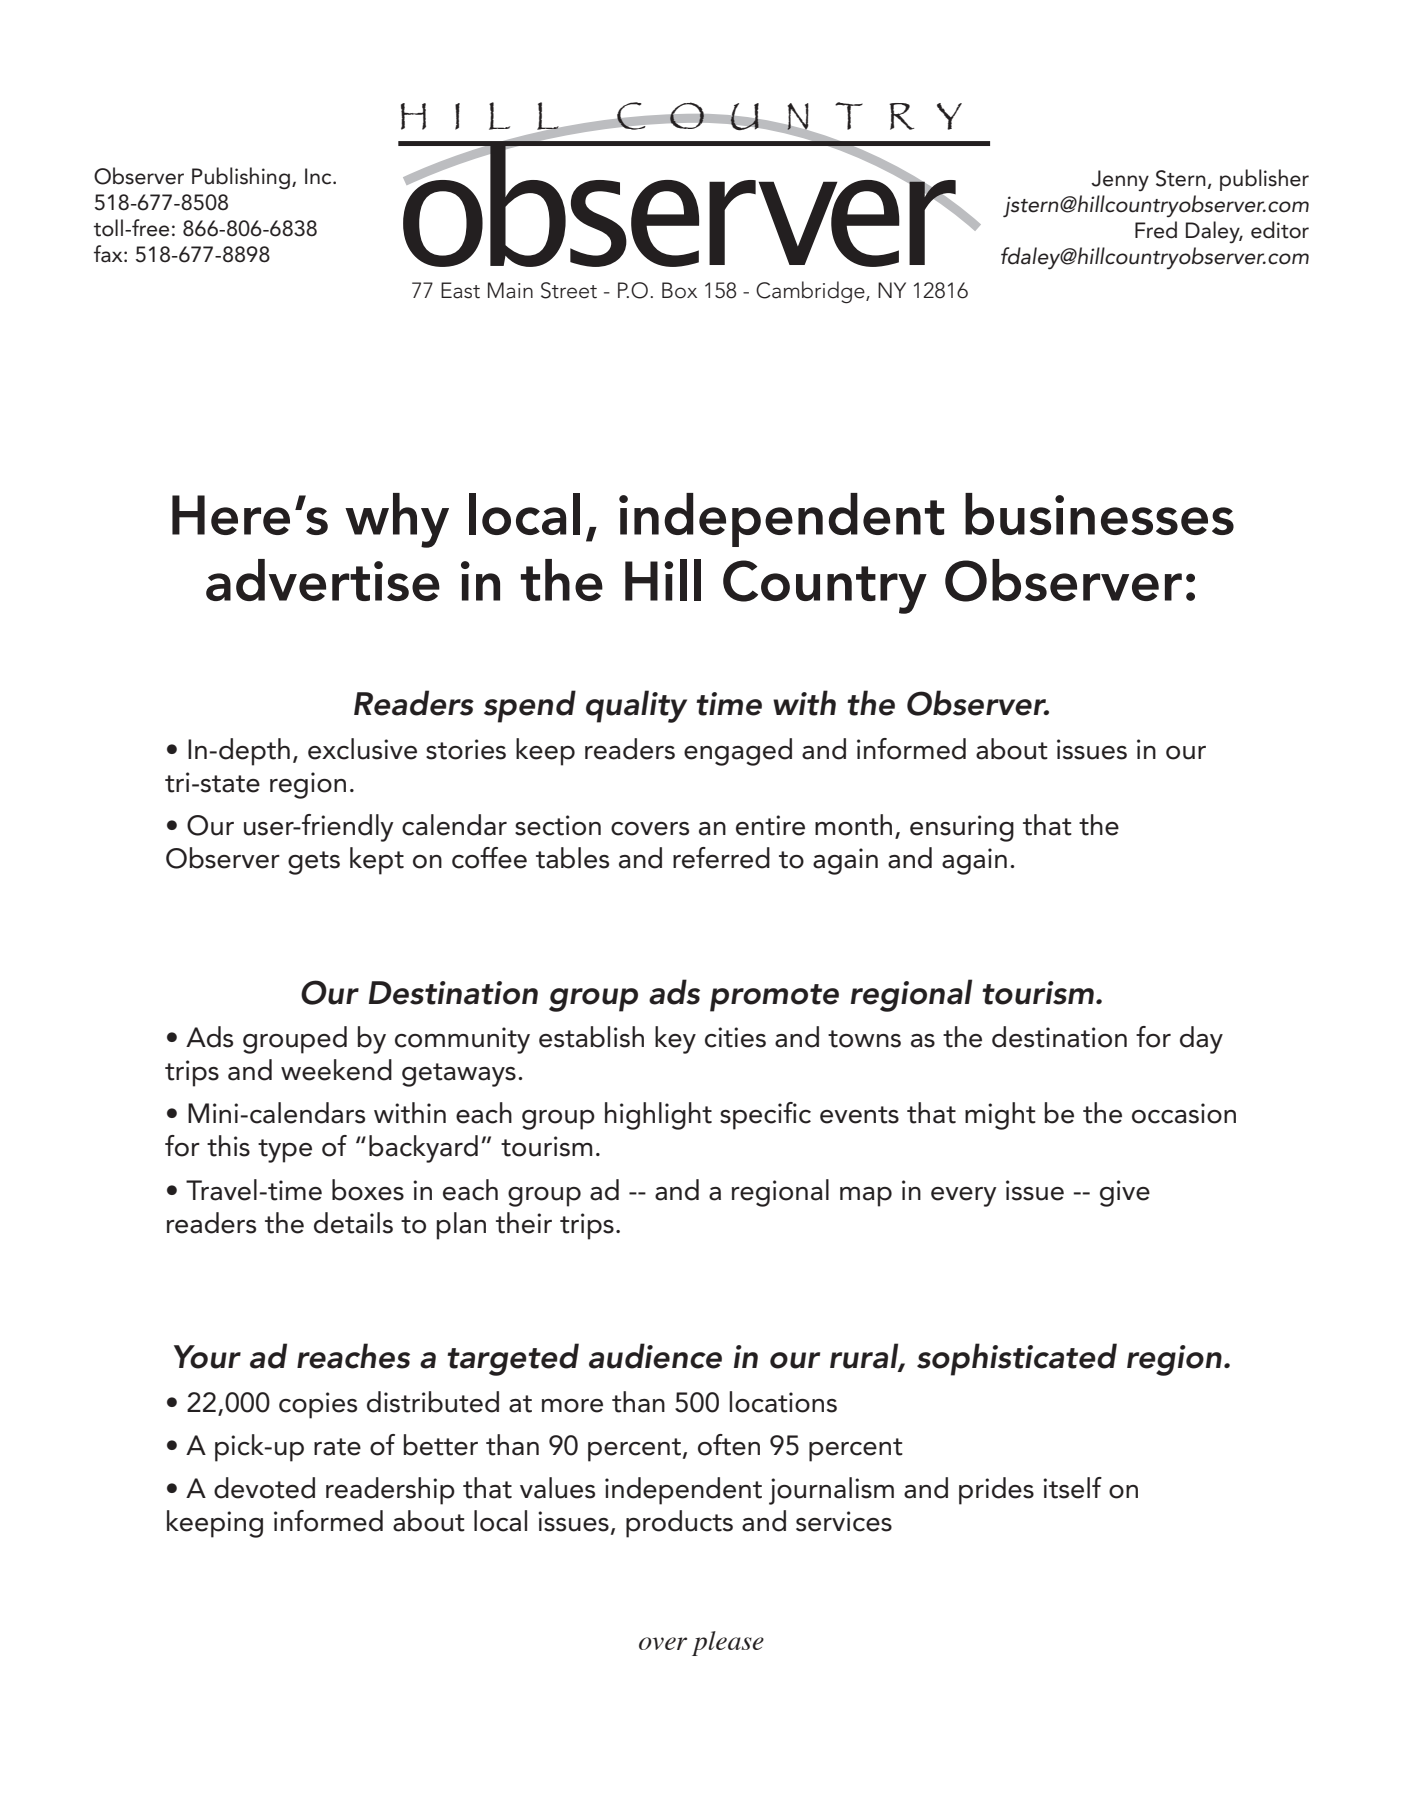 The height and width of the screenshot is (1816, 1403). Describe the element at coordinates (362, 749) in the screenshot. I see `exclusive` at that location.
